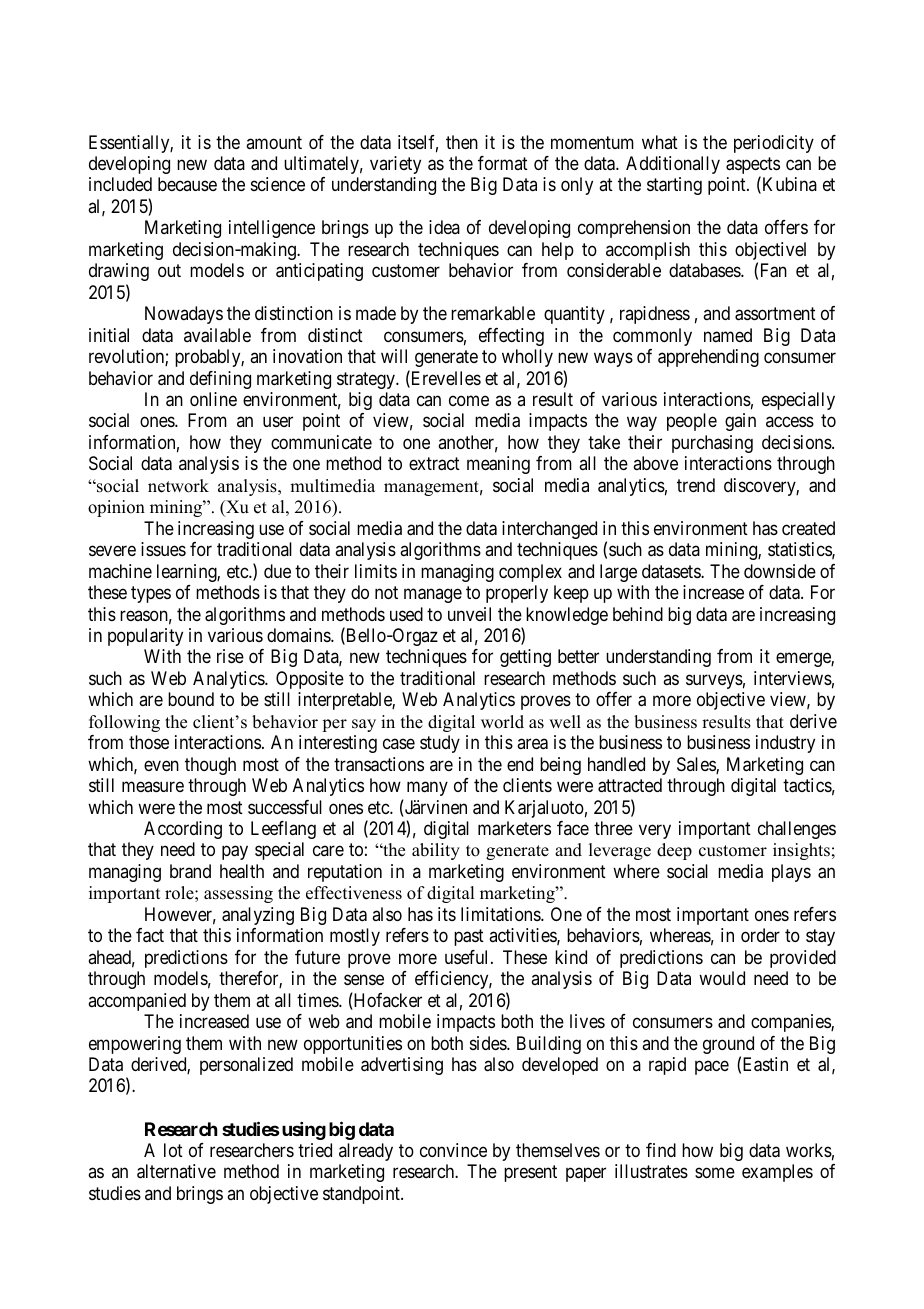 This document has height=1309, width=924. Describe the element at coordinates (468, 957) in the document. I see `useful` at that location.
